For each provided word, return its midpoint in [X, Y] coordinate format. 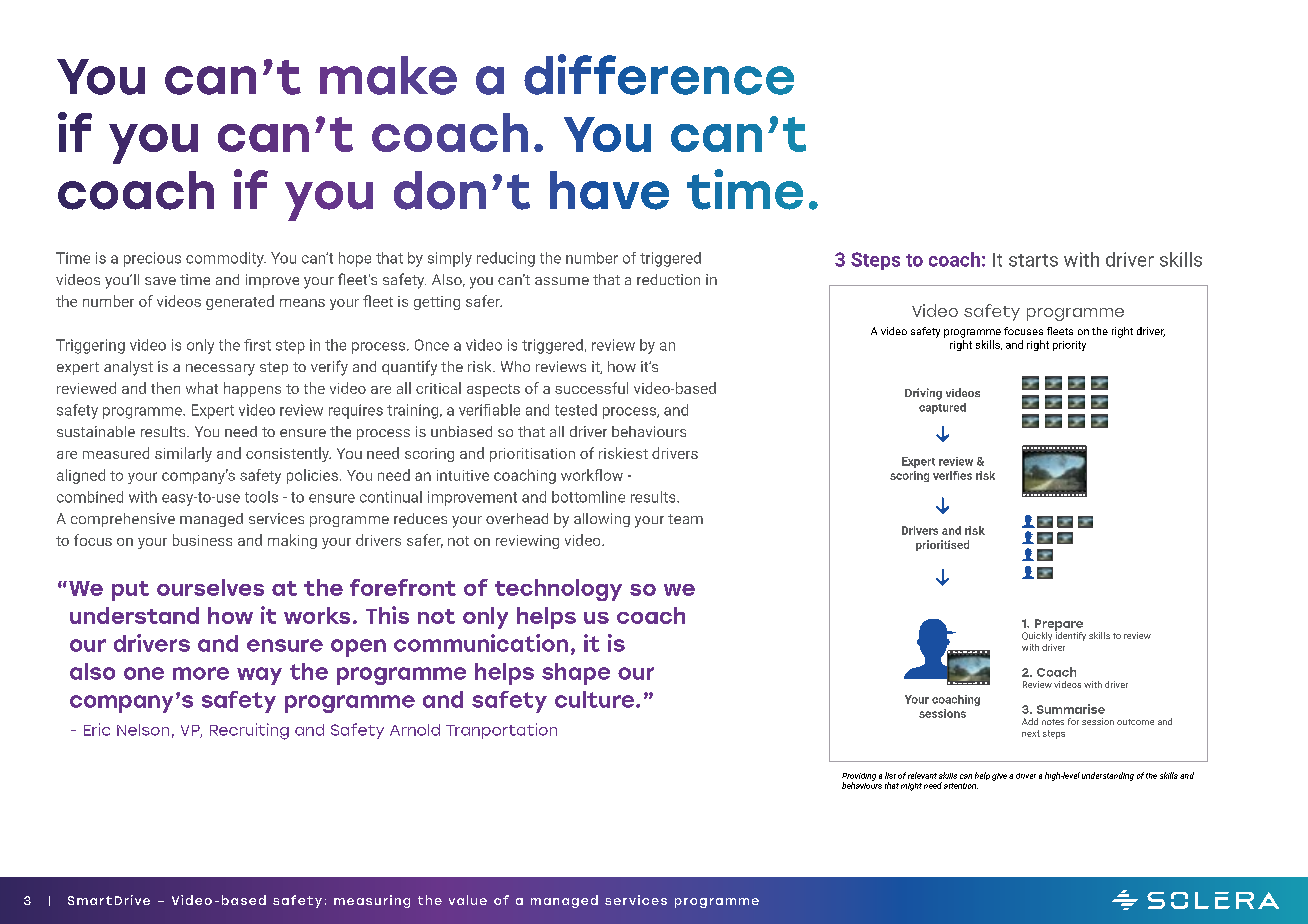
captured [942, 408]
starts [1033, 260]
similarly [183, 454]
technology [558, 590]
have [609, 190]
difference [659, 74]
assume [562, 281]
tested [576, 410]
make [388, 75]
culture [596, 699]
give [999, 777]
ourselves [210, 587]
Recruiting [249, 731]
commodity [226, 259]
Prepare [1058, 626]
